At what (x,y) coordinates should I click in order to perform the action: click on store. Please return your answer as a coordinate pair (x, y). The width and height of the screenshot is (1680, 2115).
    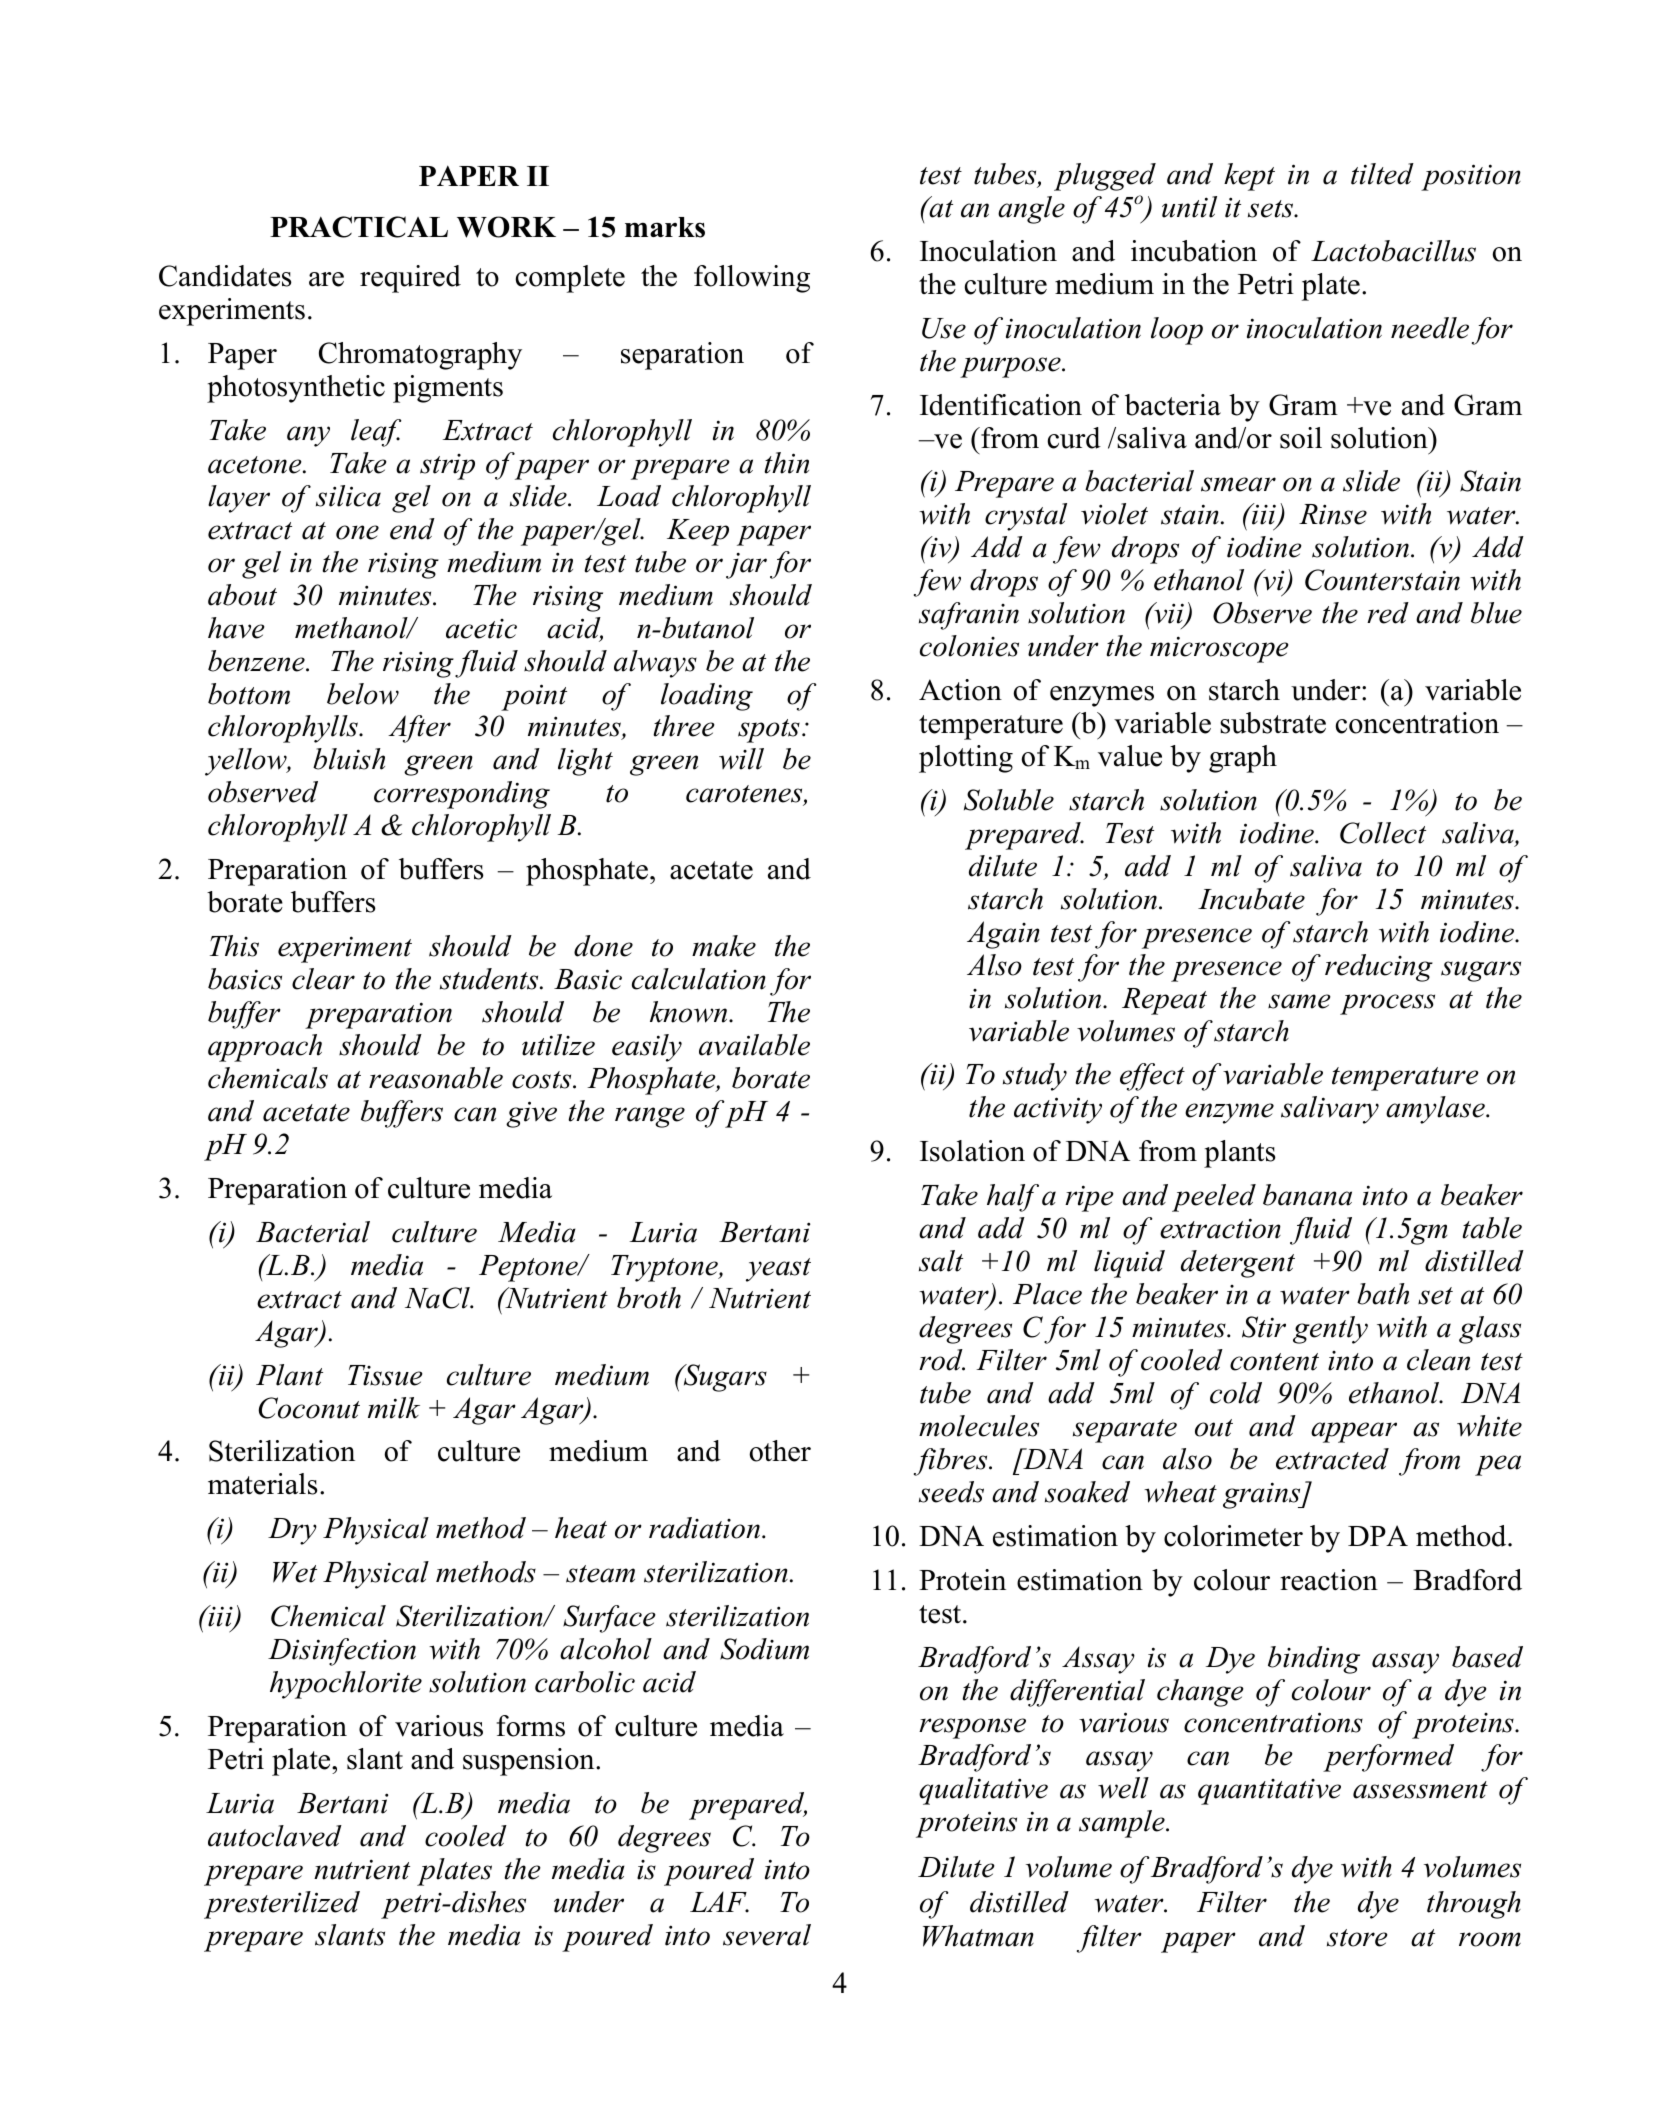
    Looking at the image, I should click on (1357, 1938).
